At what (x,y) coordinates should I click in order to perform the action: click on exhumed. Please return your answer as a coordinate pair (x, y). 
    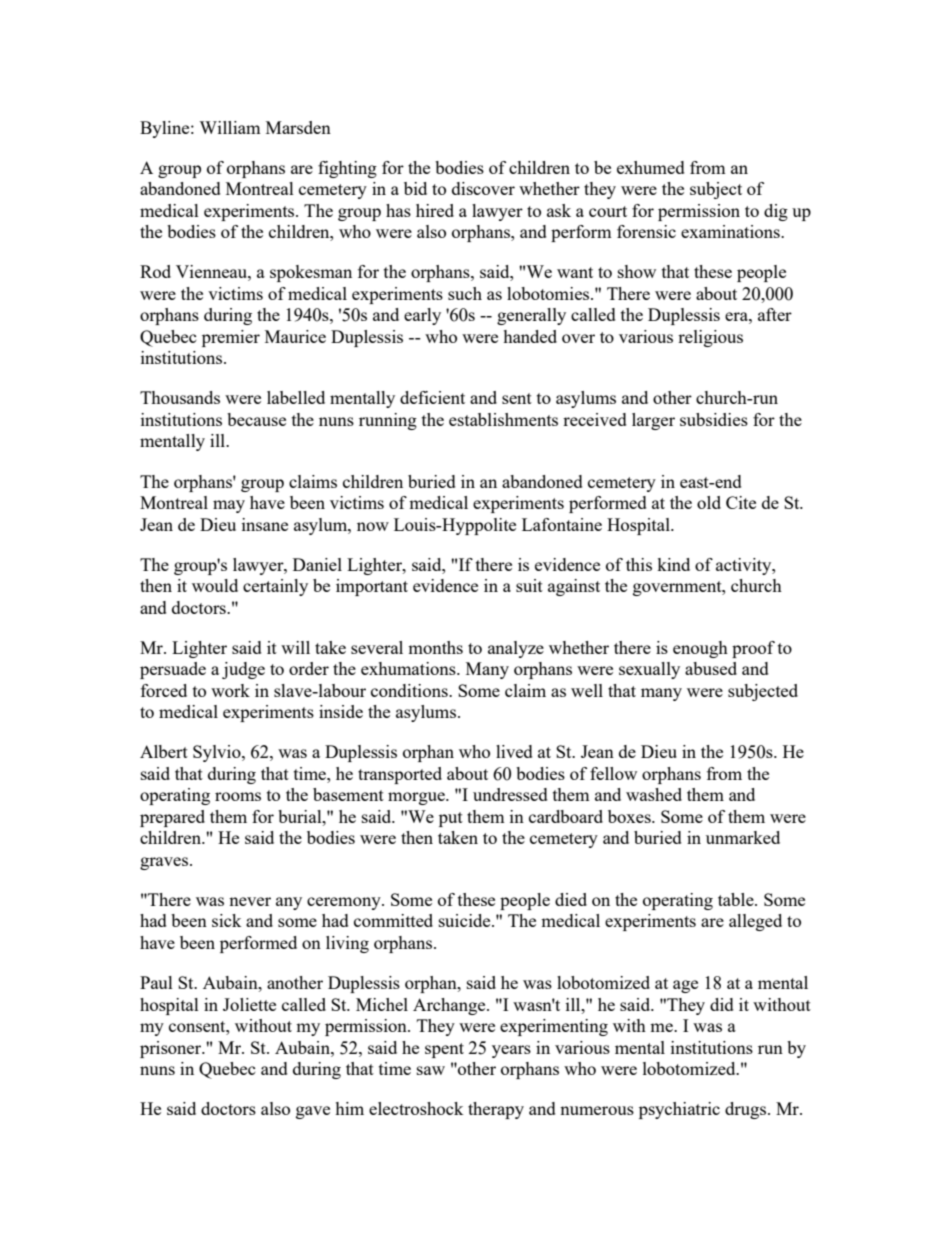
    Looking at the image, I should click on (651, 167).
